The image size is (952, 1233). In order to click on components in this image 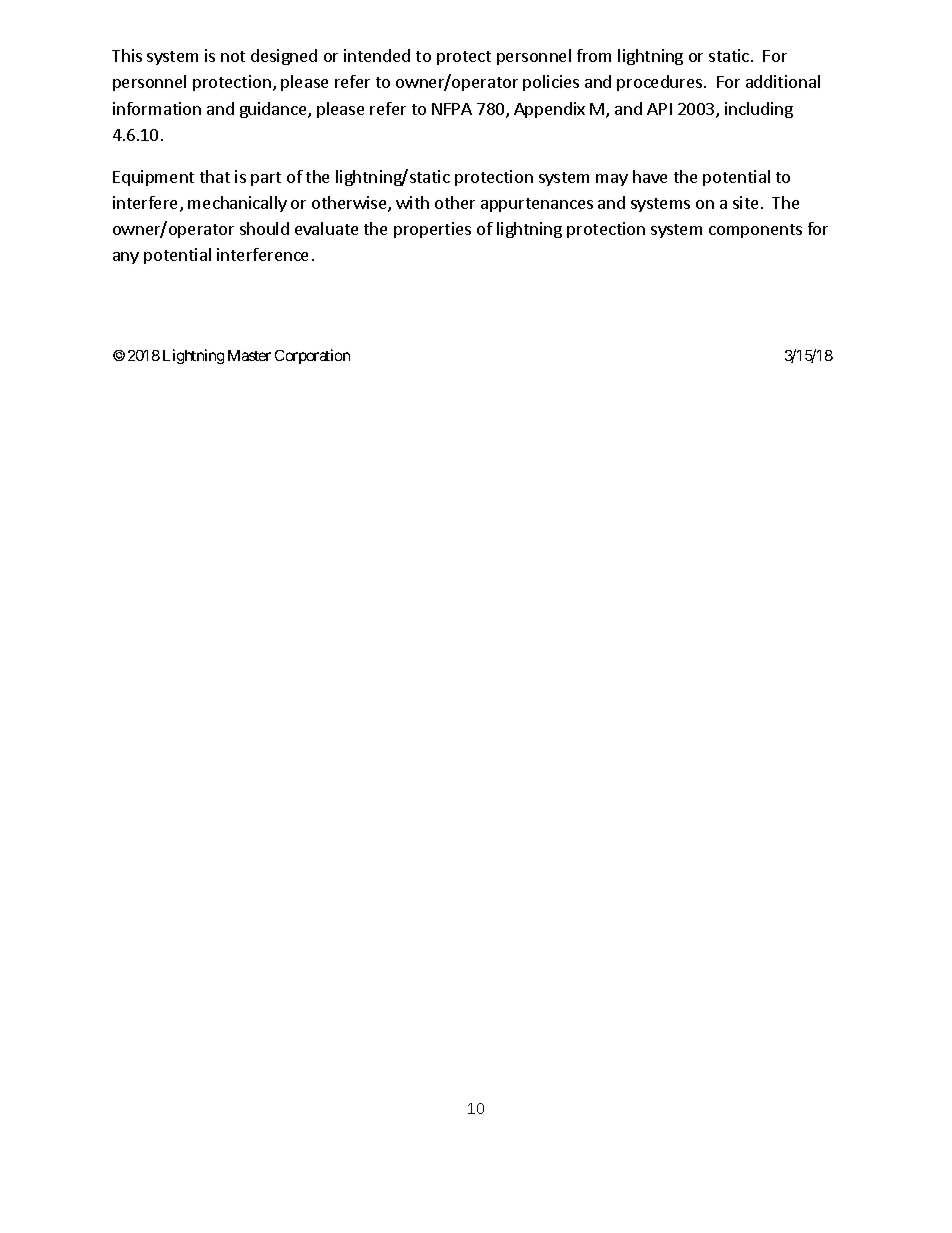, I will do `click(755, 231)`.
